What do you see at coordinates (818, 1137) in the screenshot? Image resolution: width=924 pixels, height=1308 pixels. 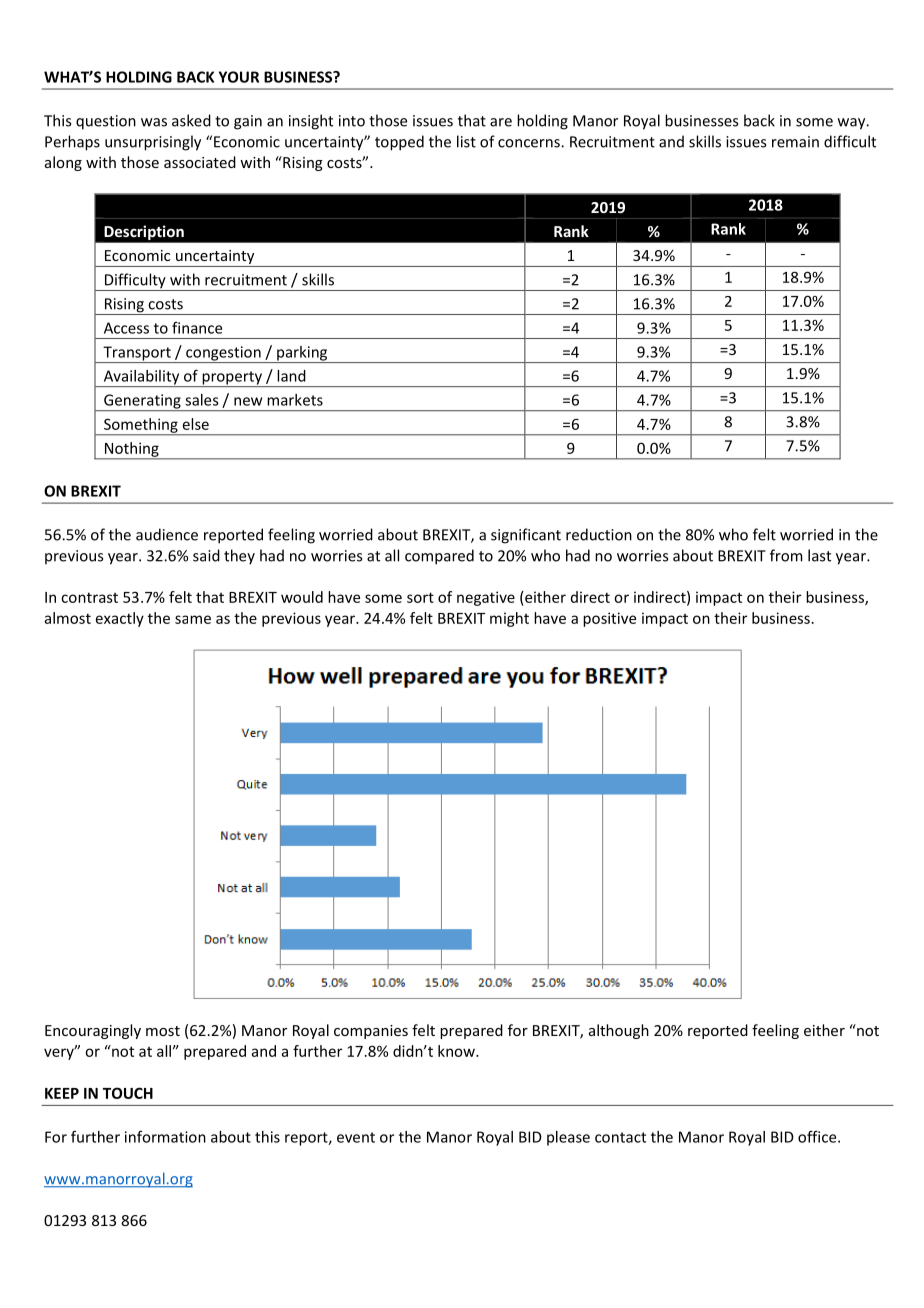 I see `office` at bounding box center [818, 1137].
